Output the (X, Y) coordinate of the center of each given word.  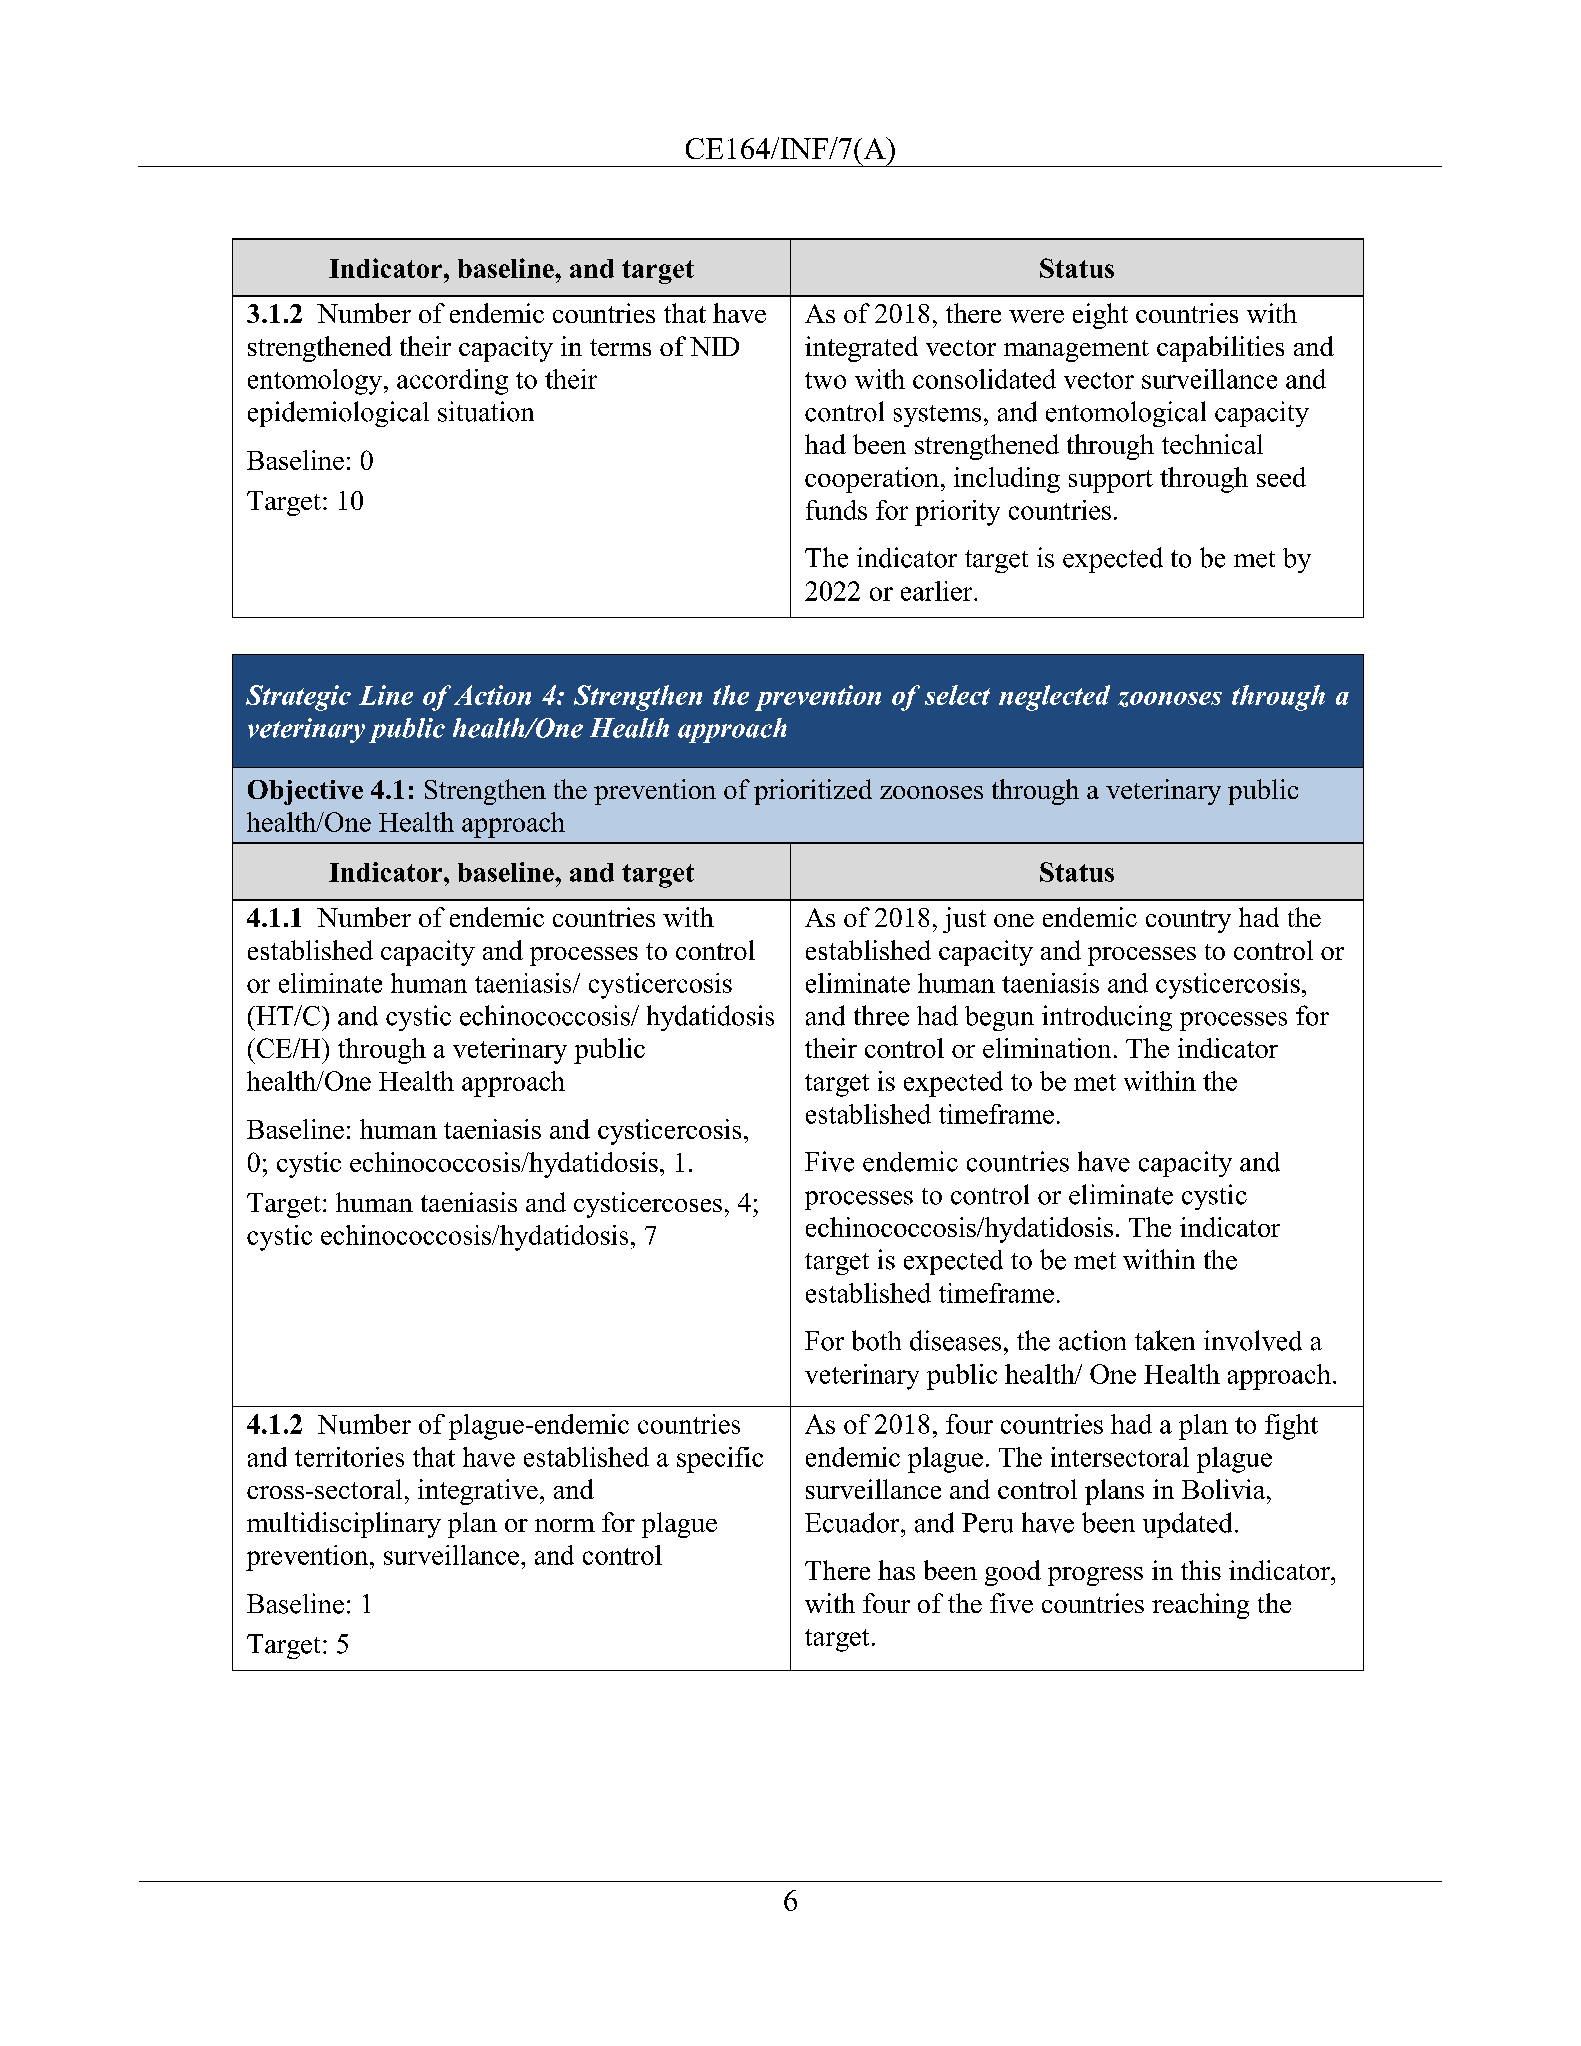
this (1201, 1570)
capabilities (1220, 349)
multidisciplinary (344, 1525)
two (825, 380)
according (452, 382)
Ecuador (853, 1522)
